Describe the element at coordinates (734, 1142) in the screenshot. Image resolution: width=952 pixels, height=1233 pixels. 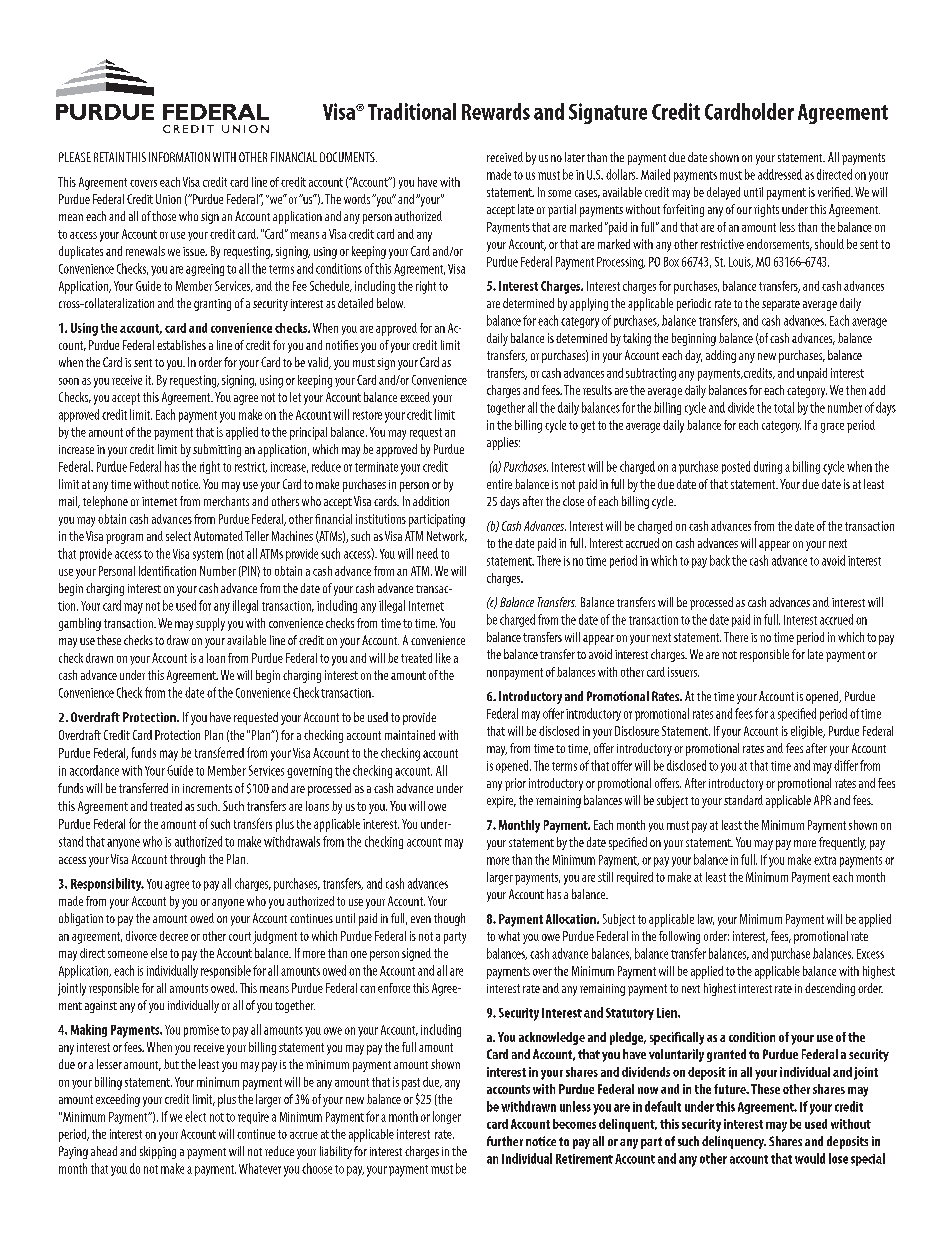
I see `delinquency` at that location.
